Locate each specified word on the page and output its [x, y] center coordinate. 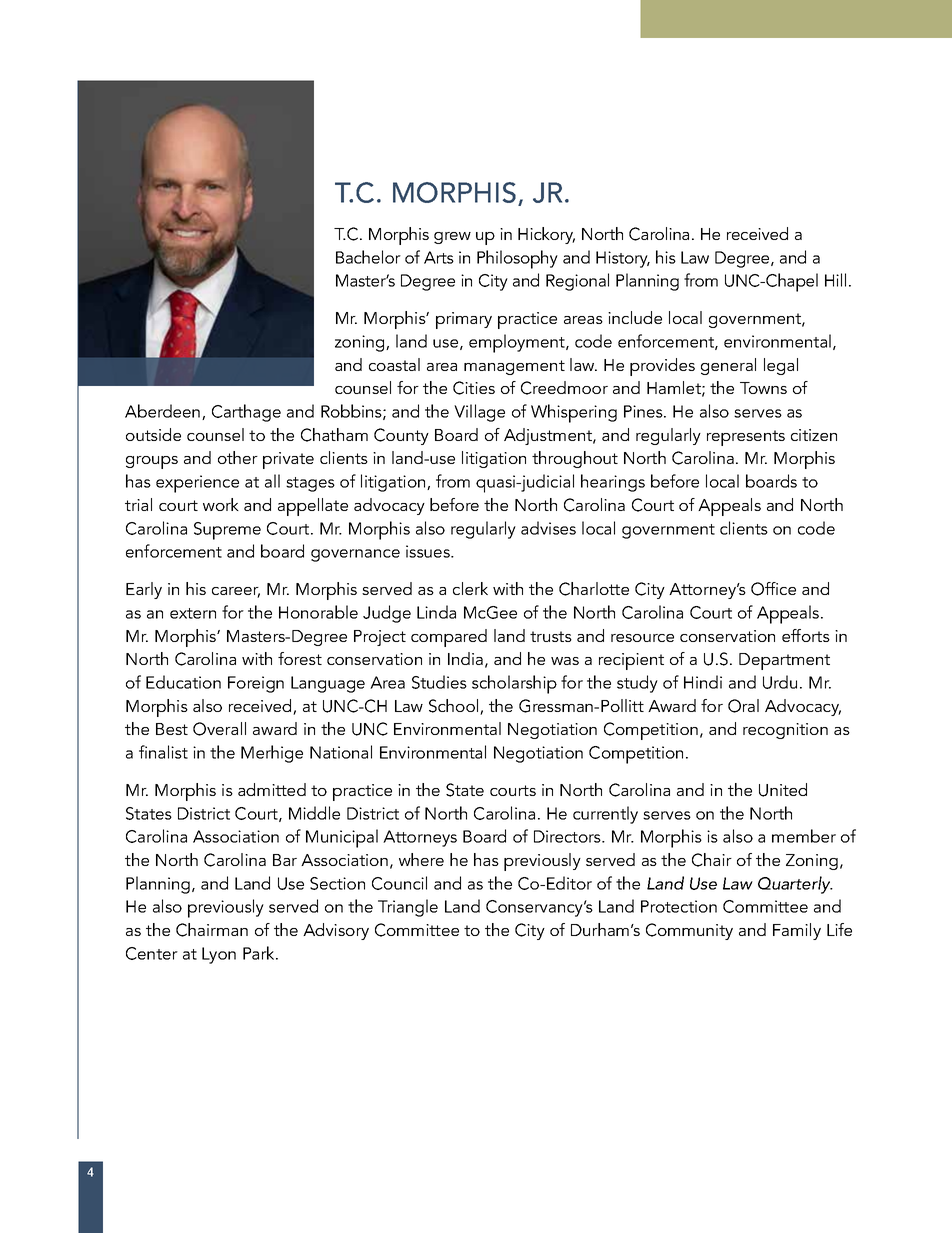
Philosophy [517, 259]
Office [773, 589]
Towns [763, 388]
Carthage [246, 413]
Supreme [227, 531]
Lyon [219, 955]
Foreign [256, 684]
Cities [474, 388]
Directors [568, 836]
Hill [835, 280]
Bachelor [368, 257]
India [465, 658]
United [783, 790]
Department [784, 661]
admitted [272, 789]
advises [548, 528]
